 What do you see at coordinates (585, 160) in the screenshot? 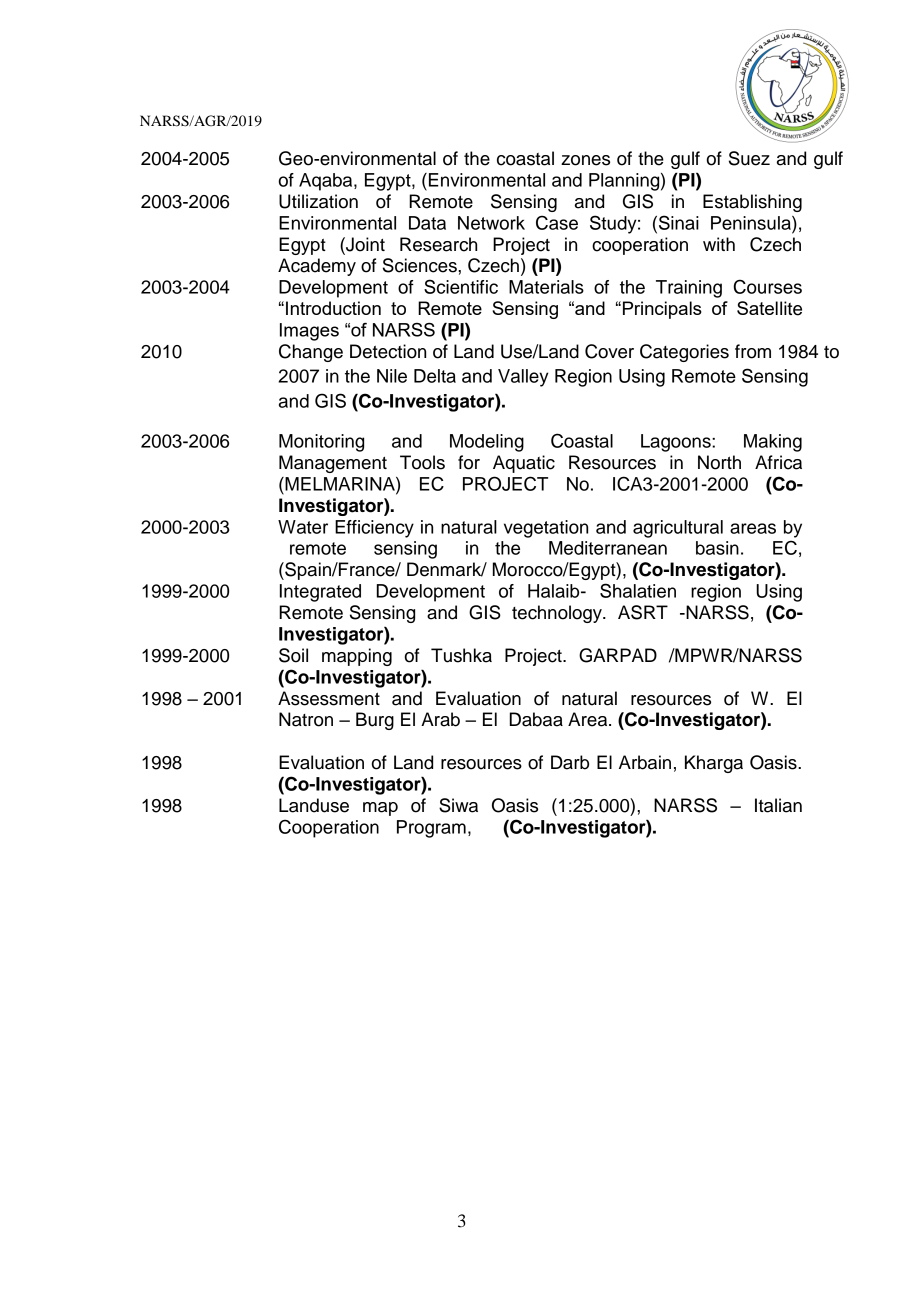
I see `zones` at bounding box center [585, 160].
